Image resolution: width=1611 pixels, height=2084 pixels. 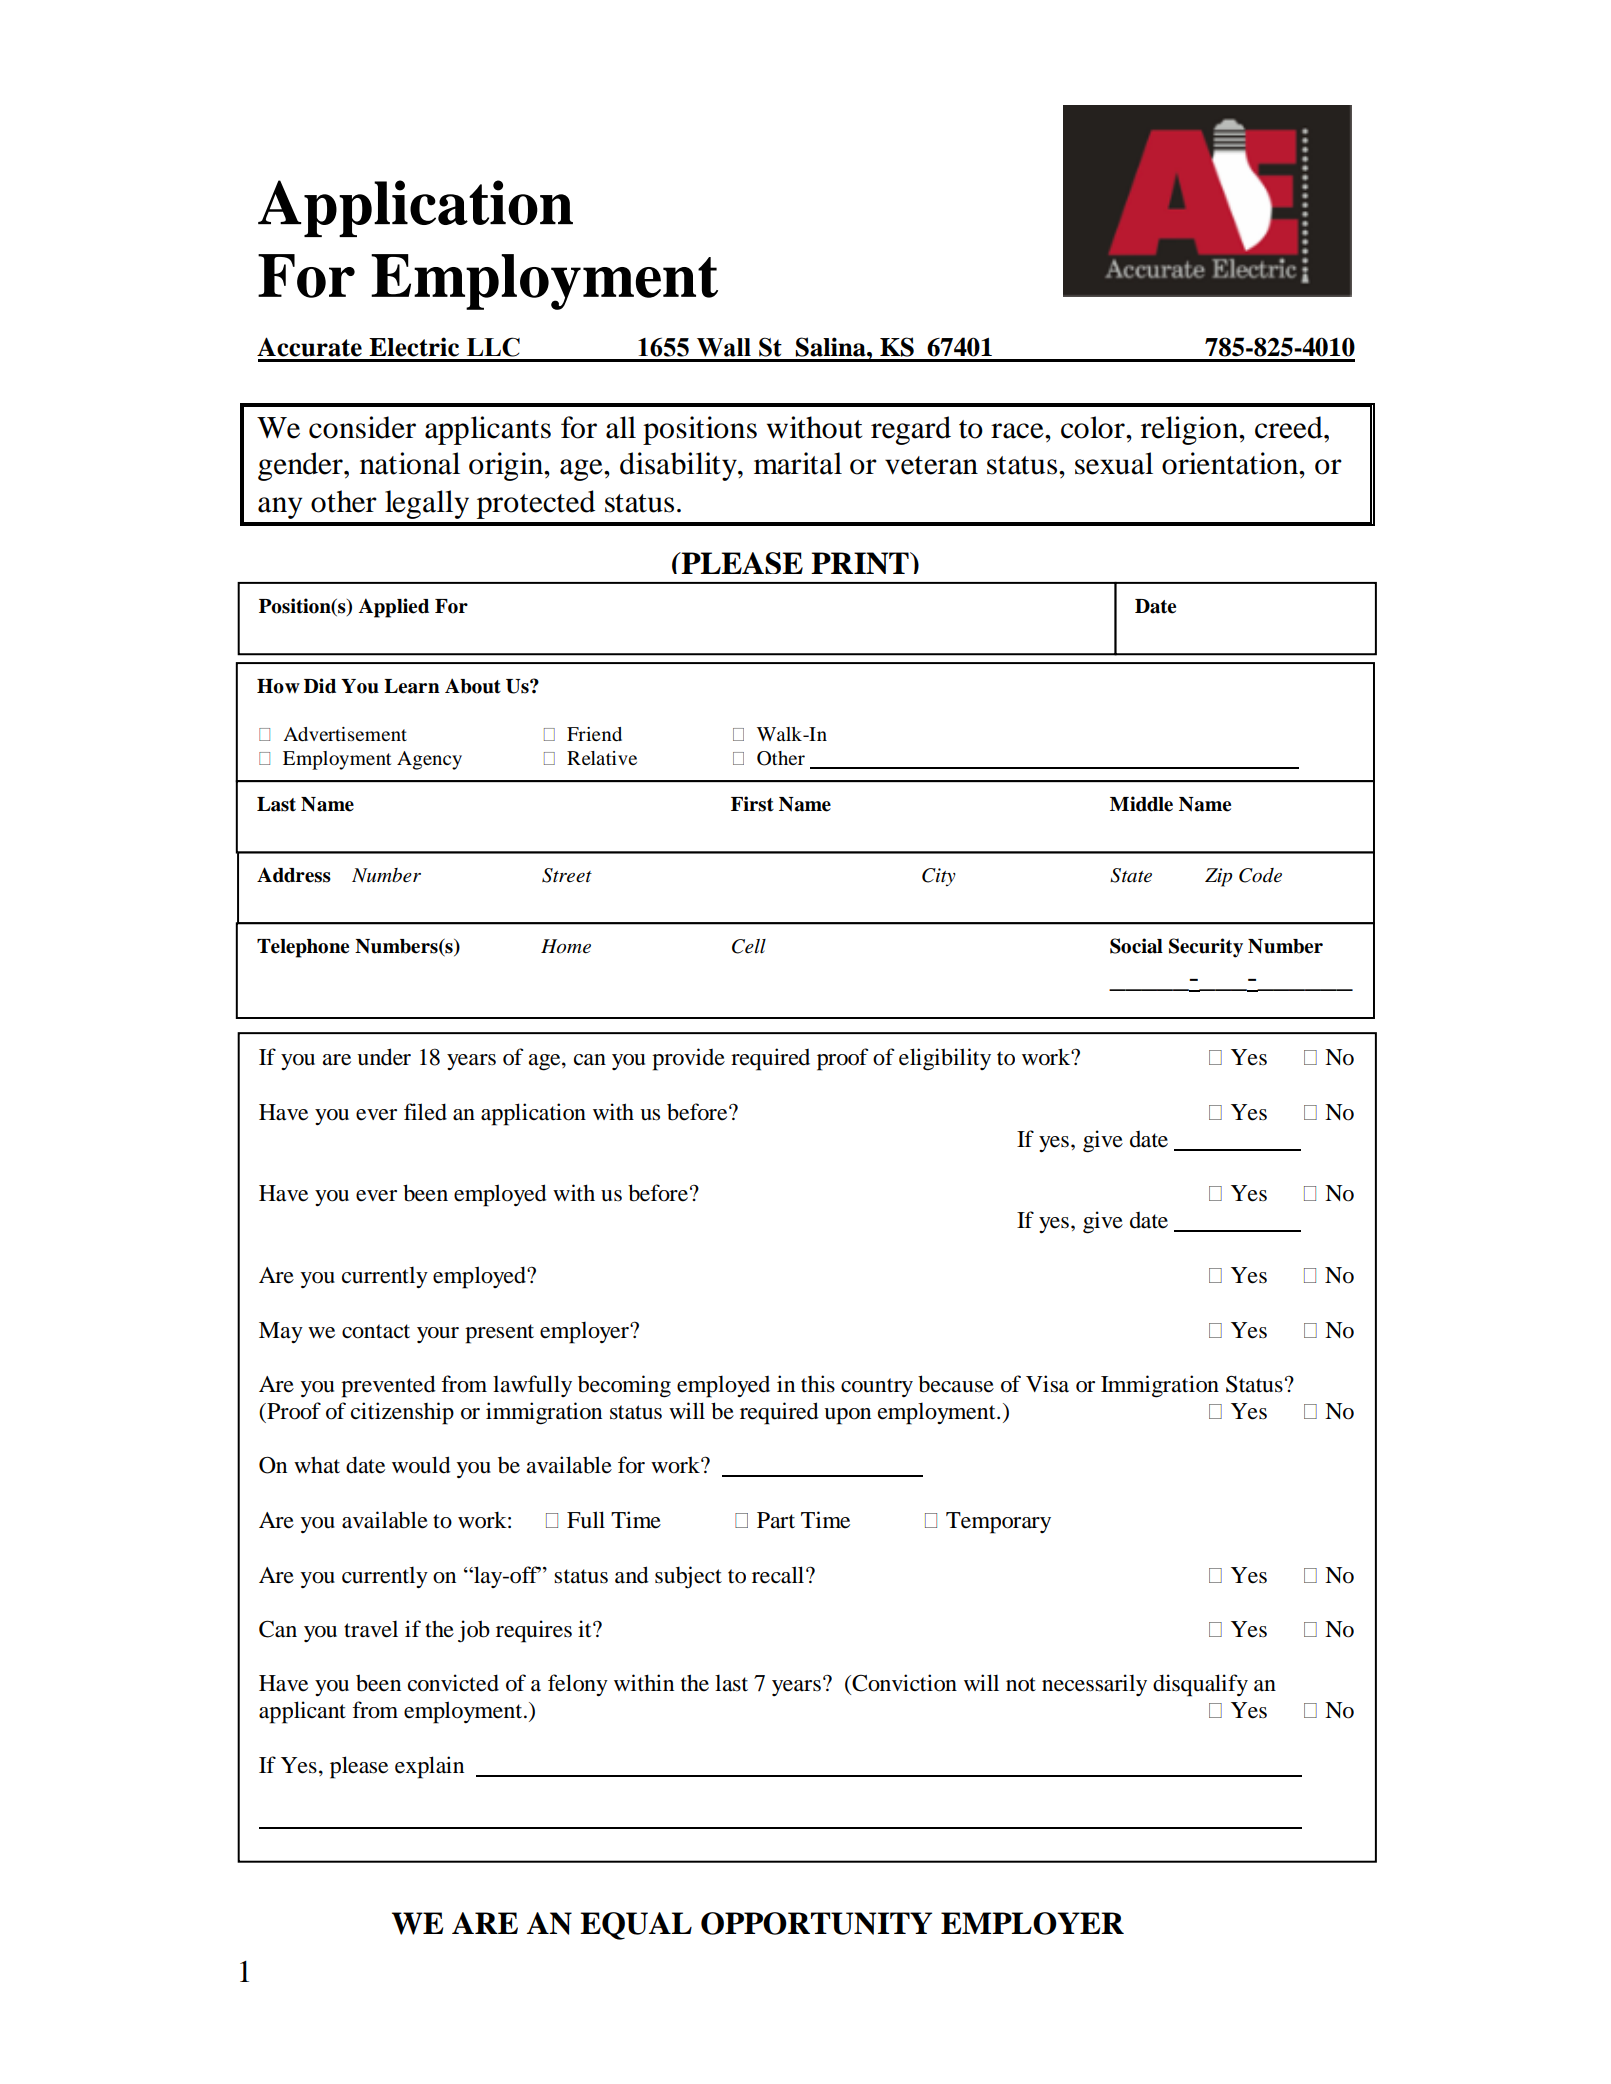 What do you see at coordinates (798, 463) in the screenshot?
I see `marital` at bounding box center [798, 463].
